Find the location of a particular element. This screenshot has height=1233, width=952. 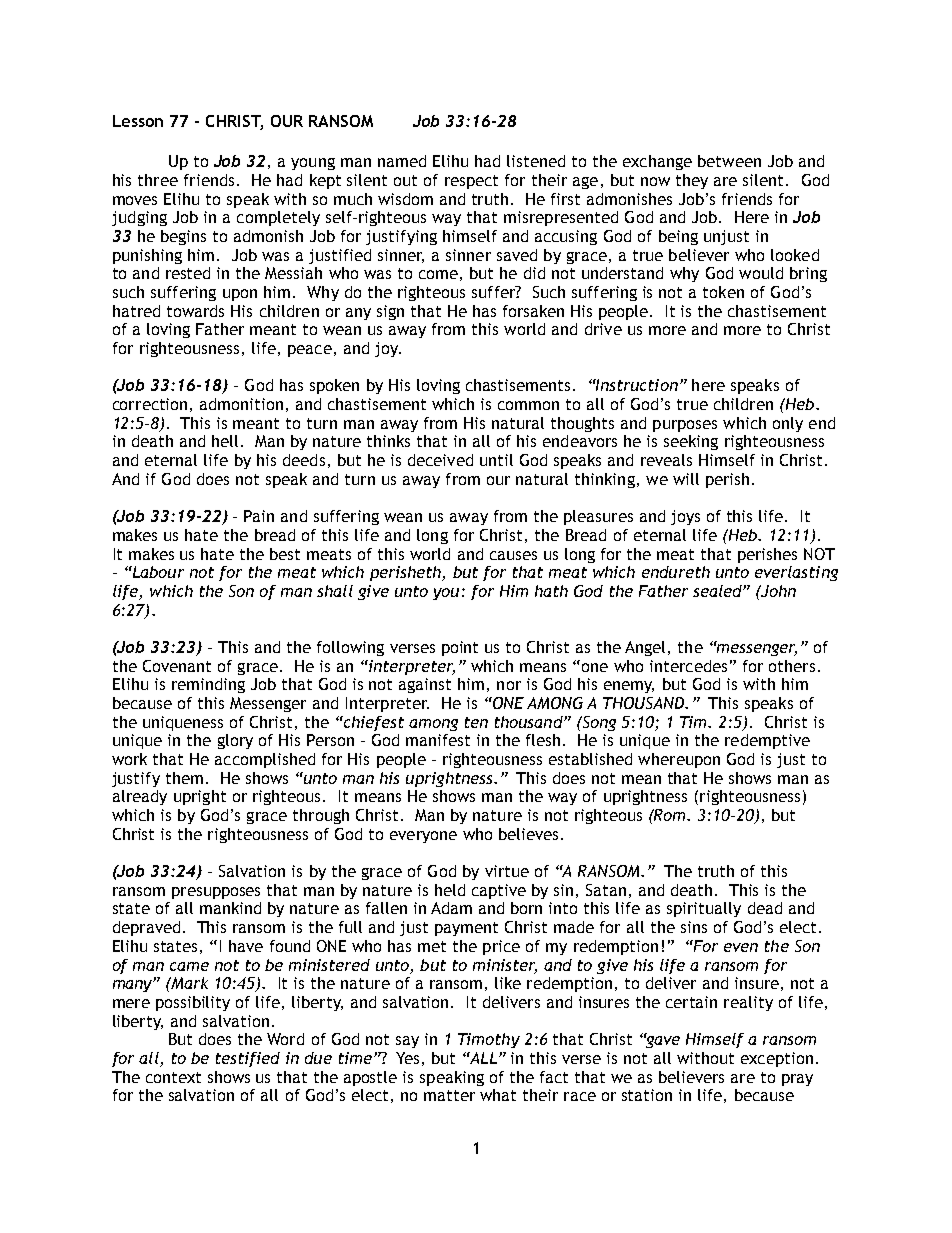

manifest is located at coordinates (438, 740).
